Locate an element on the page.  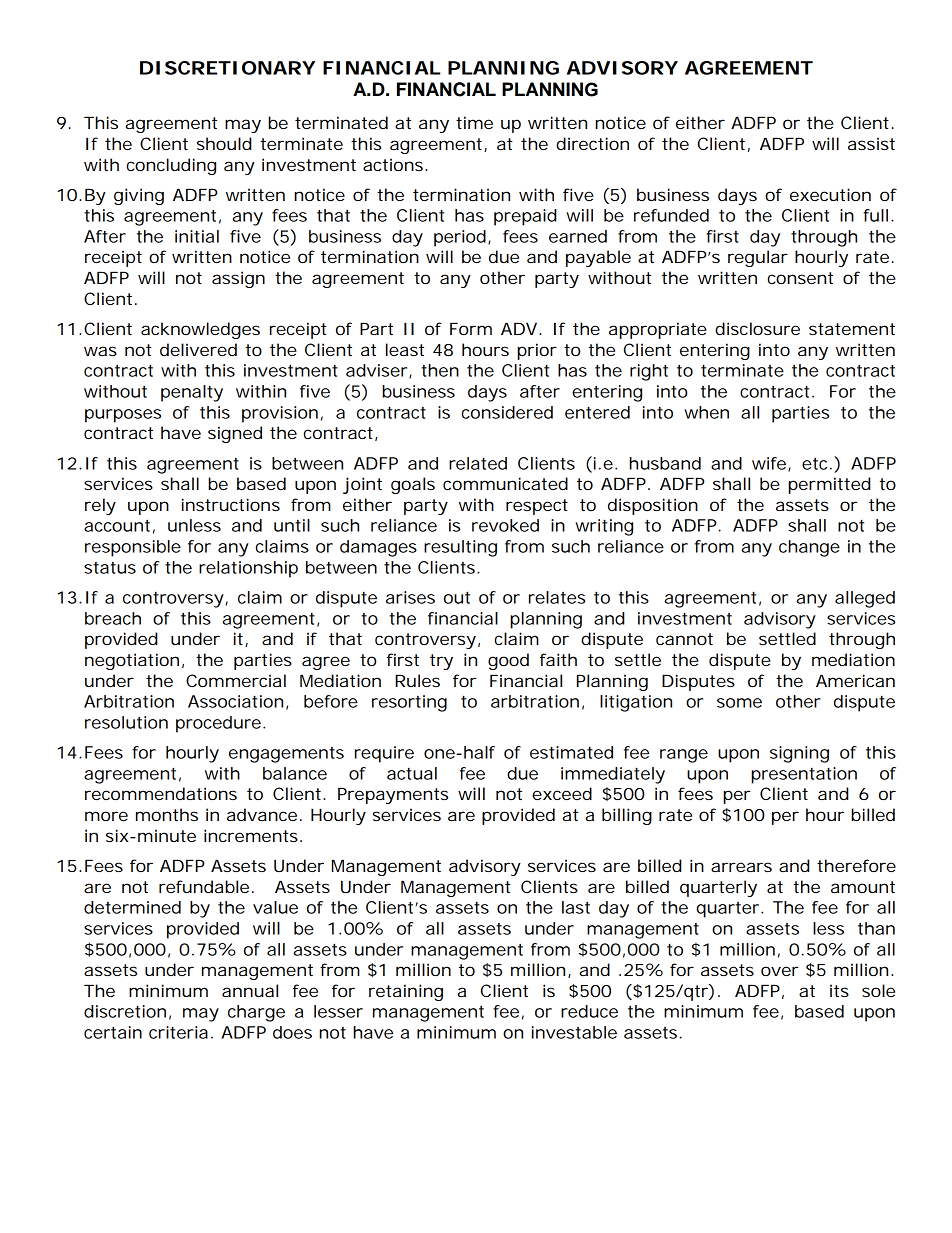
recommendations is located at coordinates (161, 793).
